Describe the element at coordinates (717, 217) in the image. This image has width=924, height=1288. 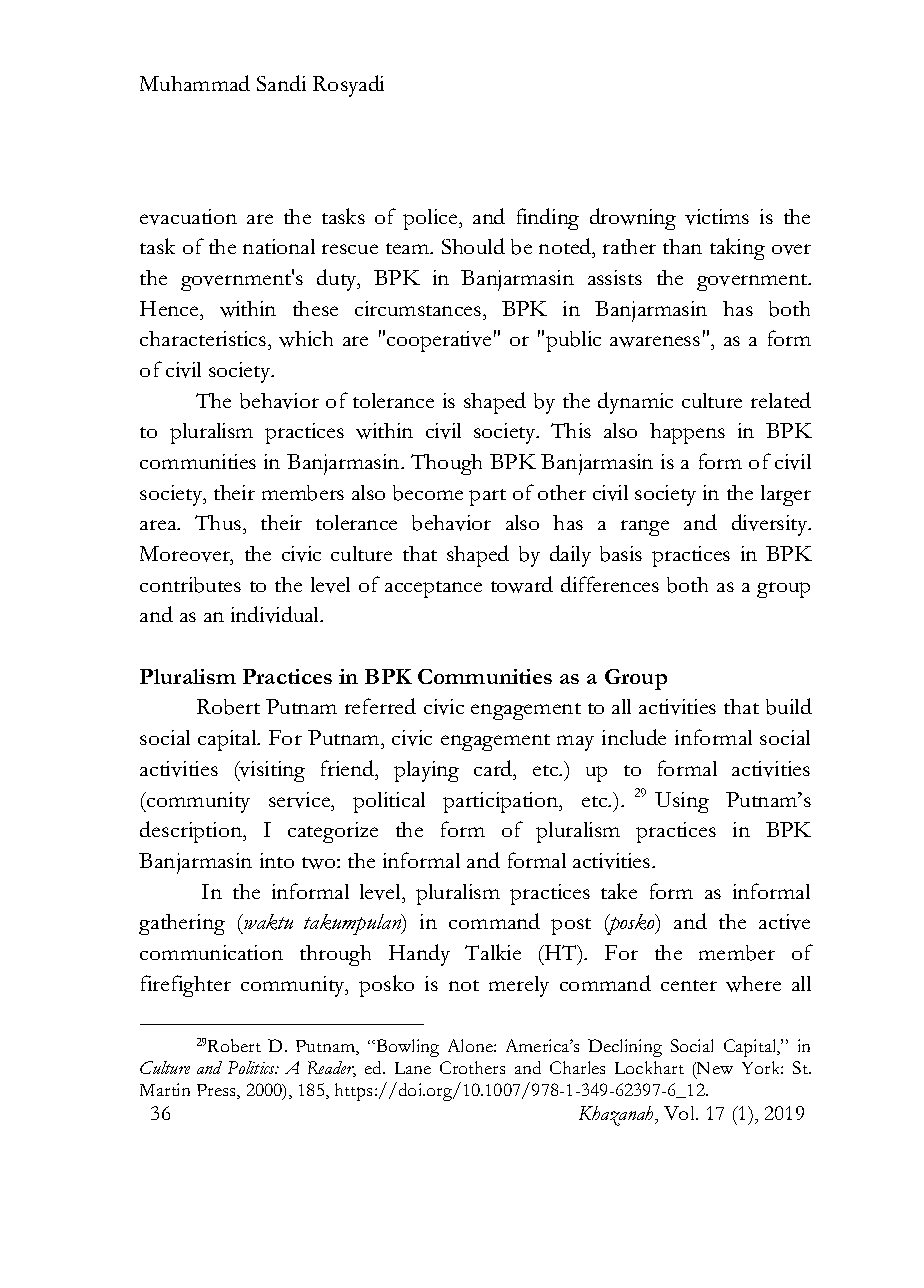
I see `victims` at that location.
